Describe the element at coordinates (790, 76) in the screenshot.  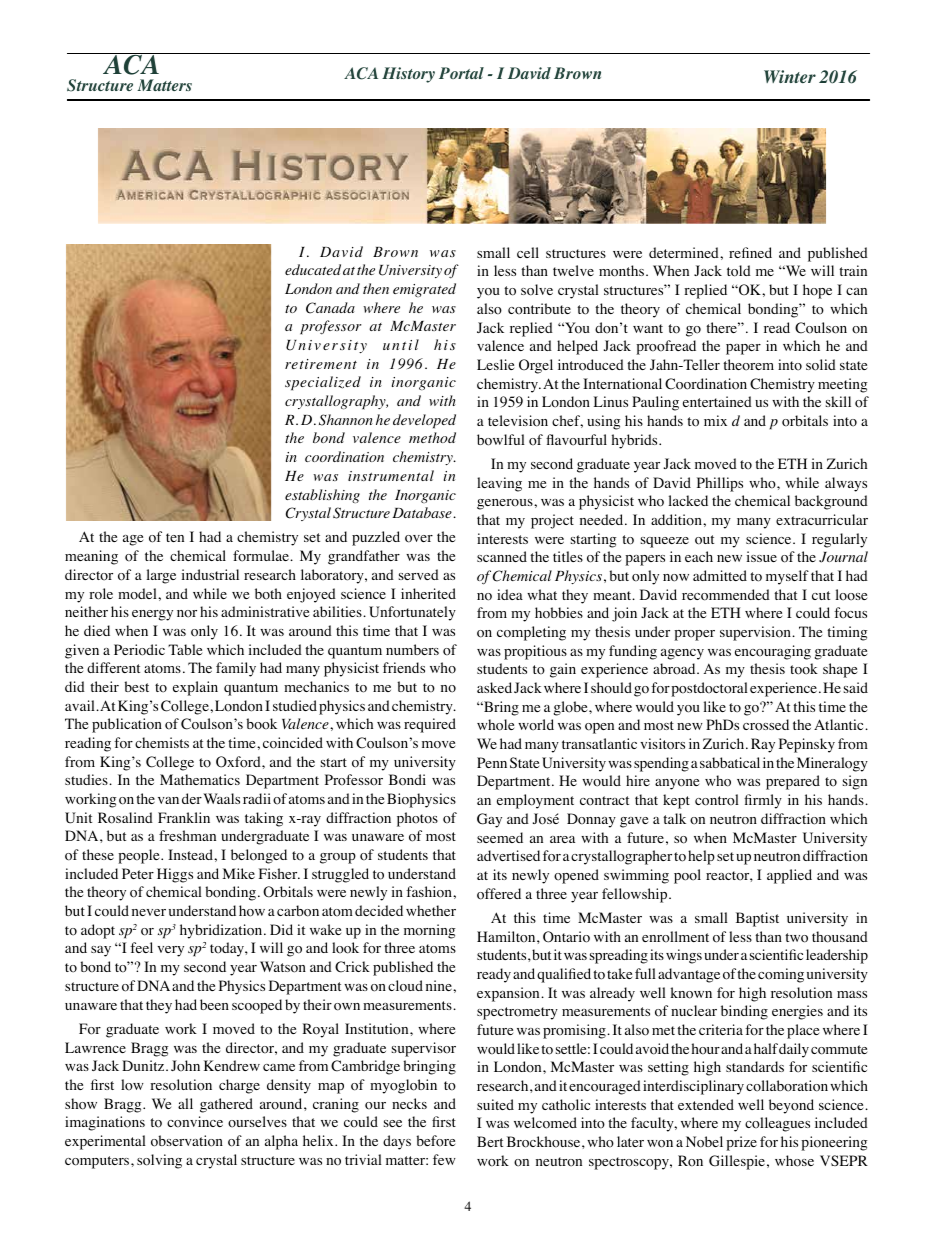
I see `Winter` at that location.
